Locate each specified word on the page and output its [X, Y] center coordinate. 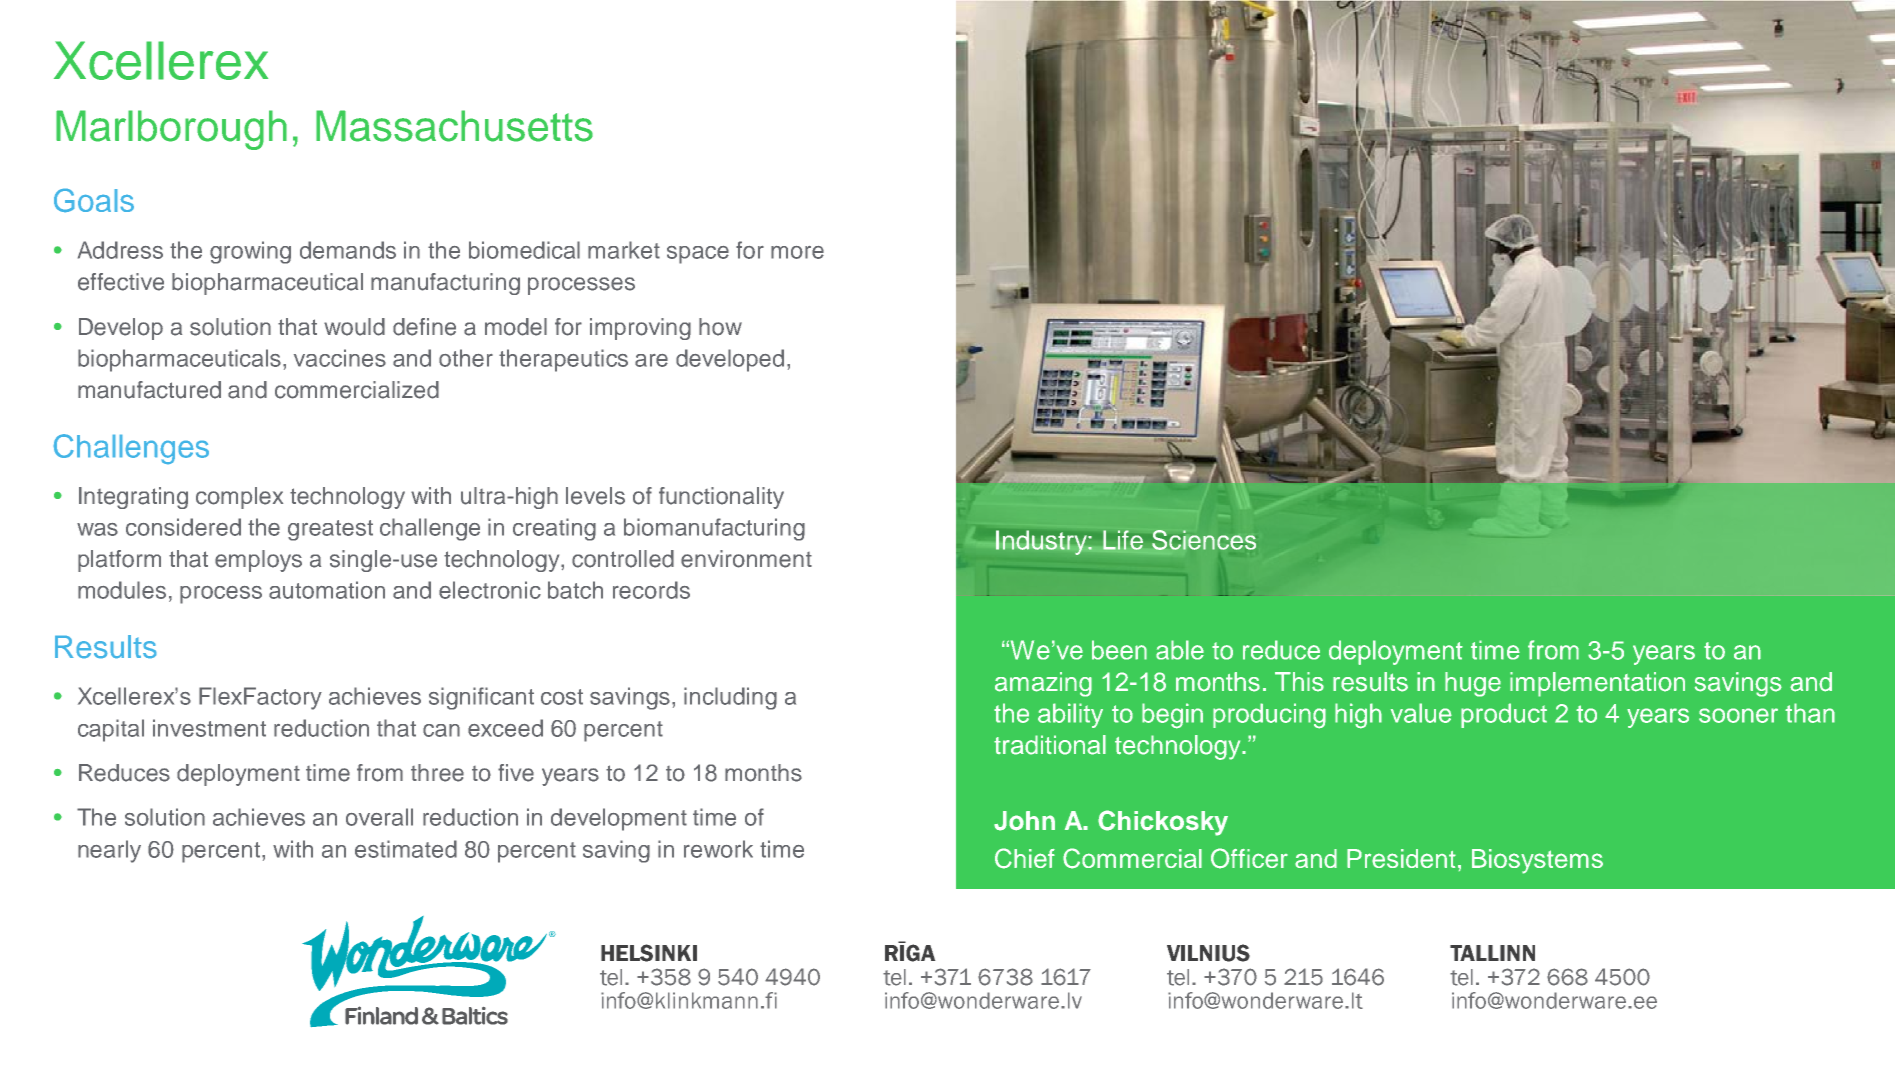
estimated [406, 849]
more [797, 252]
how [720, 327]
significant [481, 698]
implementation [1597, 684]
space [698, 255]
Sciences [1204, 540]
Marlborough [171, 130]
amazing [1043, 684]
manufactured [149, 390]
